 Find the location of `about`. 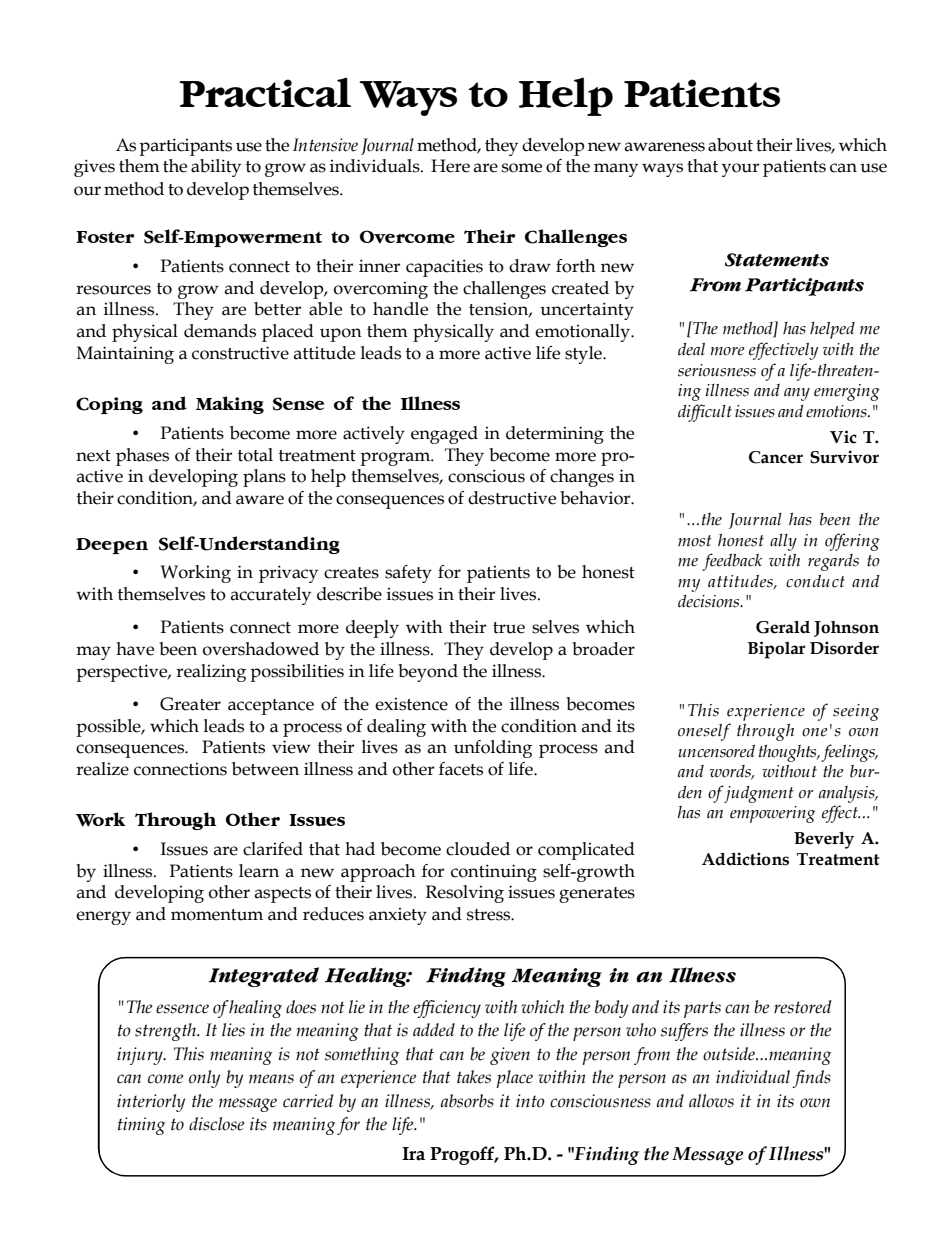

about is located at coordinates (730, 145).
